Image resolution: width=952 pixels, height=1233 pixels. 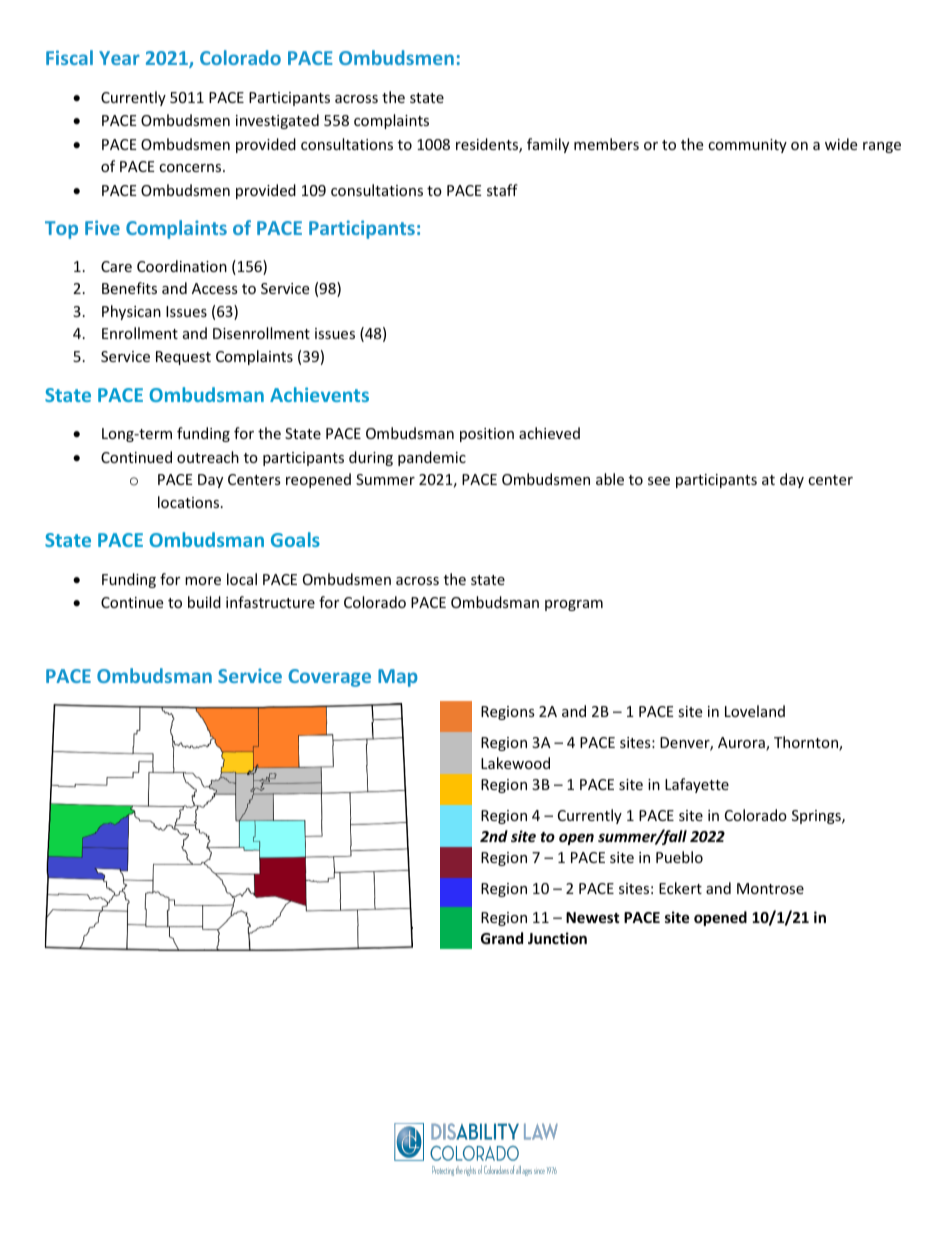 What do you see at coordinates (183, 358) in the image?
I see `Request` at bounding box center [183, 358].
